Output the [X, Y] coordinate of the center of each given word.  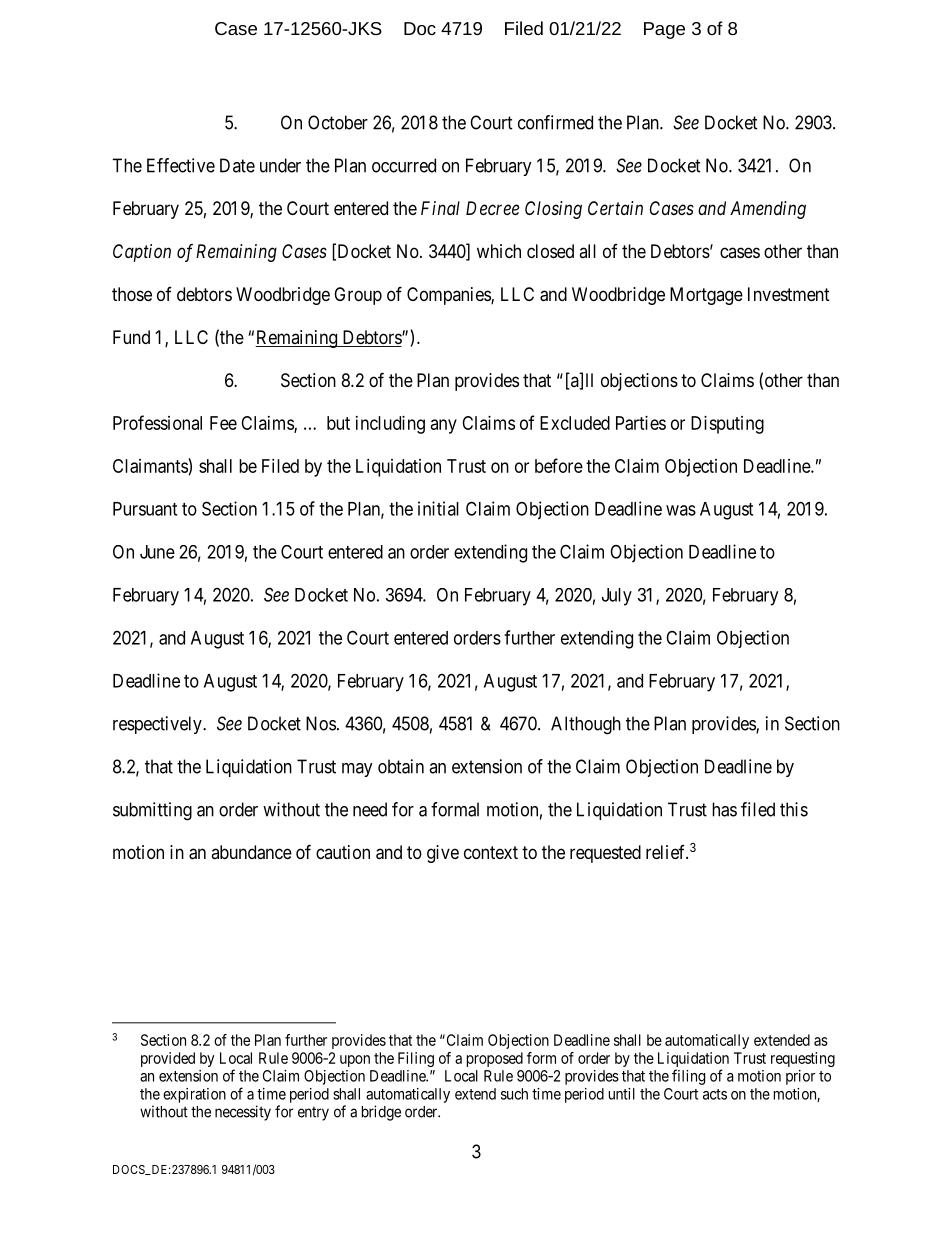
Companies [449, 296]
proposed [495, 1059]
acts [715, 1094]
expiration [194, 1095]
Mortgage [706, 296]
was [681, 510]
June [157, 552]
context [491, 852]
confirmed [555, 122]
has [724, 809]
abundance [251, 852]
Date [237, 165]
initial [438, 508]
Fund [131, 337]
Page [664, 30]
